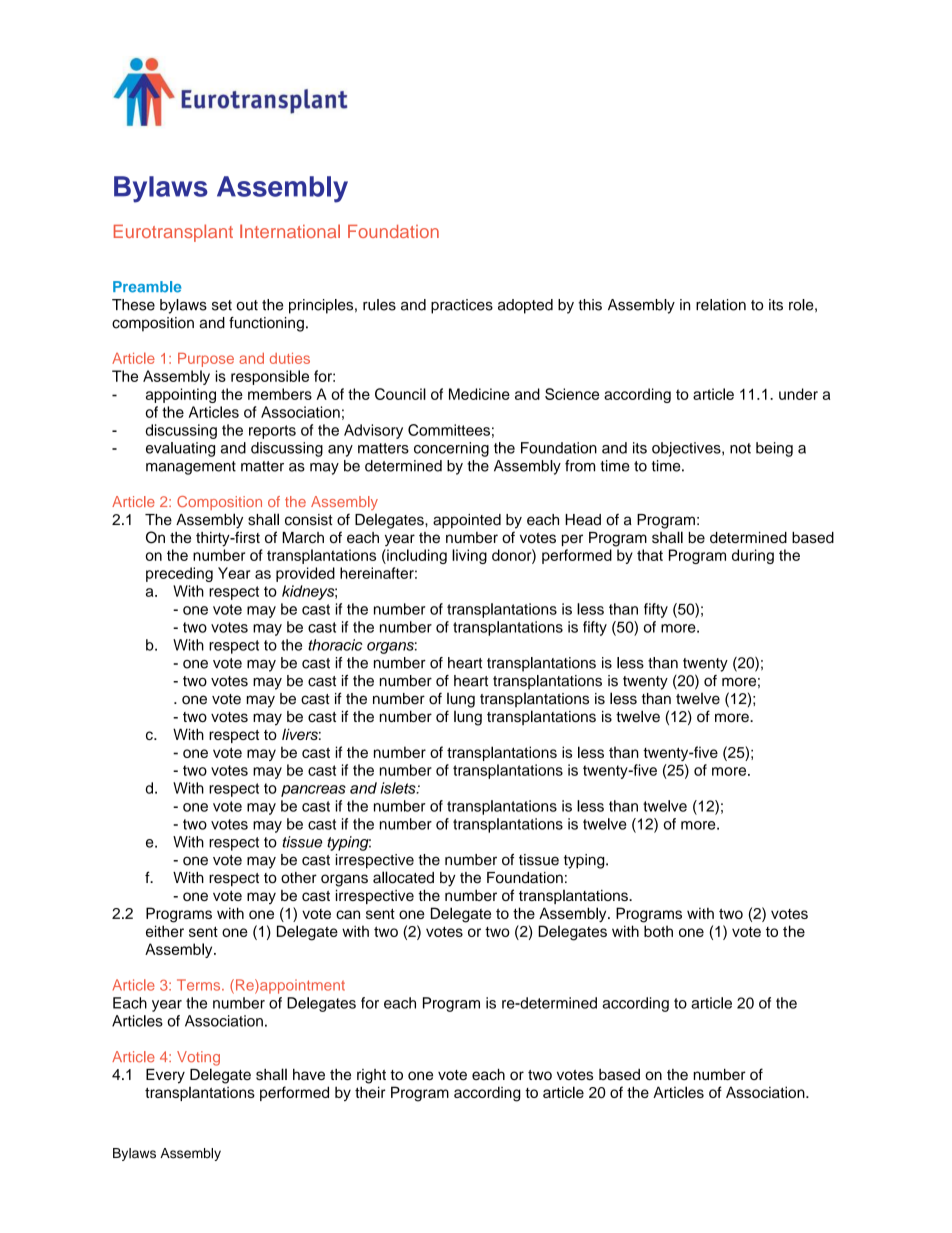 Image resolution: width=952 pixels, height=1233 pixels. I want to click on appointed, so click(467, 521).
